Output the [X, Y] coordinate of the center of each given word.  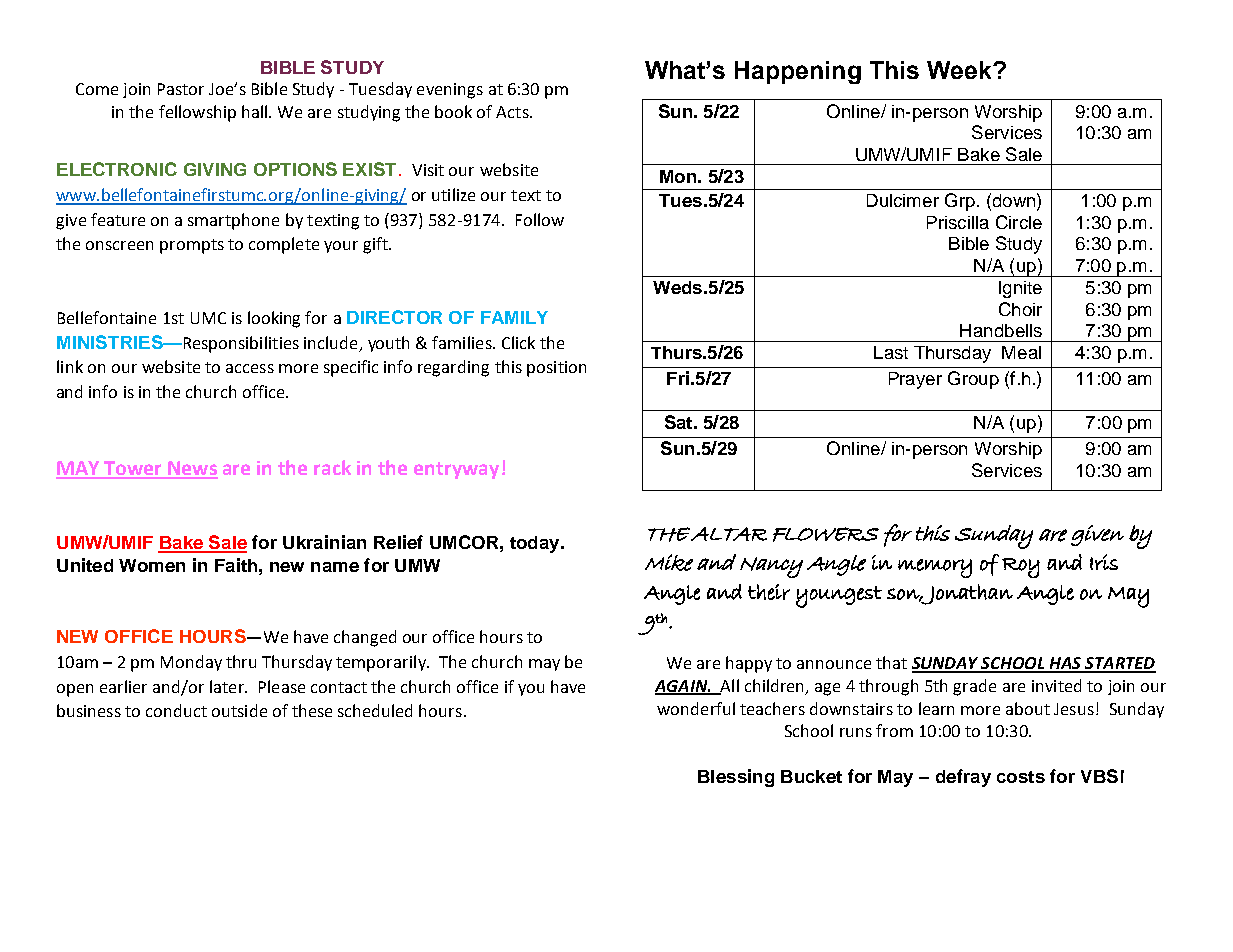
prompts [192, 246]
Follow [540, 219]
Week [960, 70]
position [556, 369]
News [192, 469]
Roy [1021, 568]
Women [152, 565]
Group [973, 380]
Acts [513, 112]
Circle [1019, 222]
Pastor [181, 89]
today [536, 544]
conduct [176, 710]
